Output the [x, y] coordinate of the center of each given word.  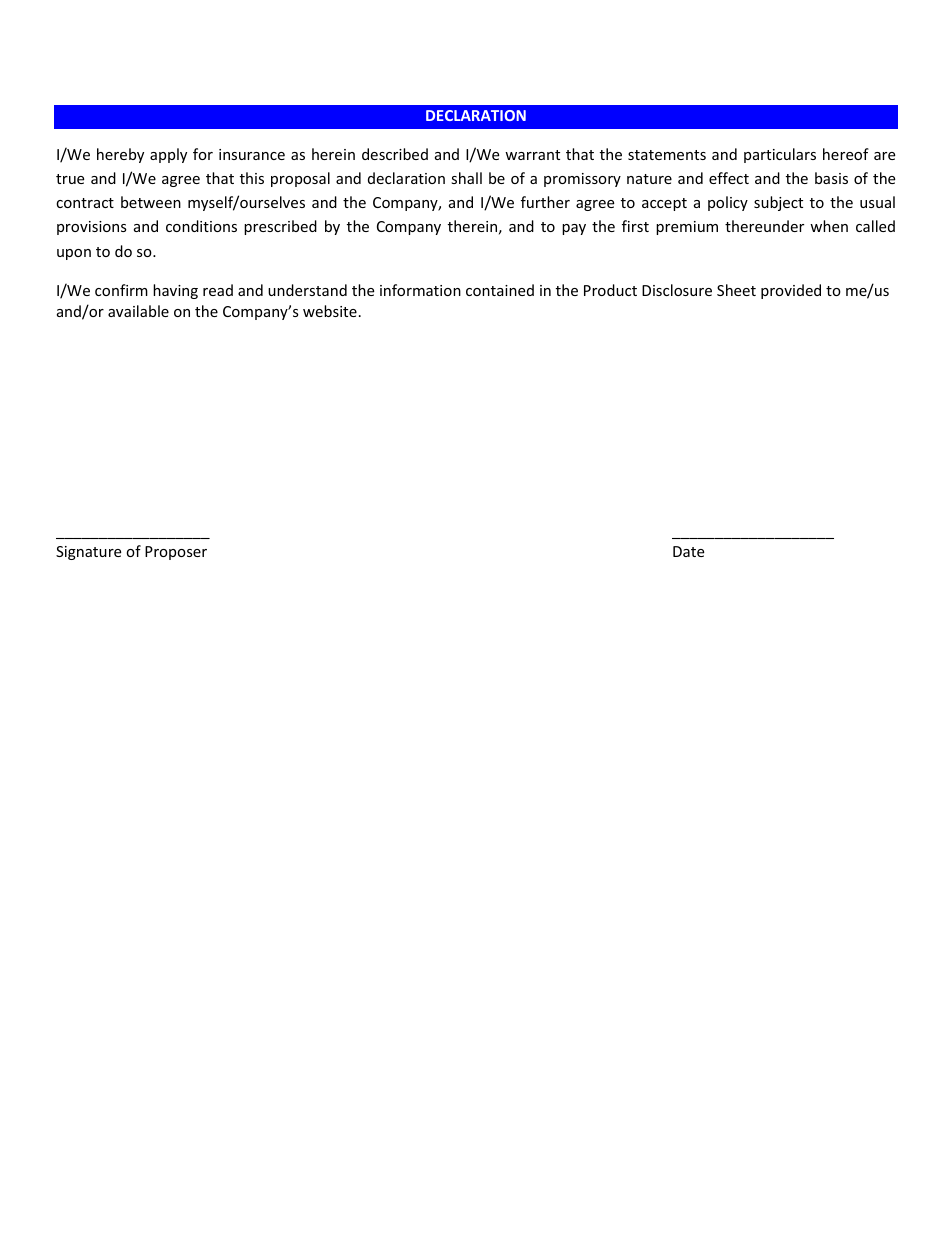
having [175, 291]
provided [791, 291]
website [330, 311]
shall [466, 178]
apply [168, 155]
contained [500, 290]
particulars [780, 155]
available [138, 311]
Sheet [736, 290]
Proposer [176, 553]
